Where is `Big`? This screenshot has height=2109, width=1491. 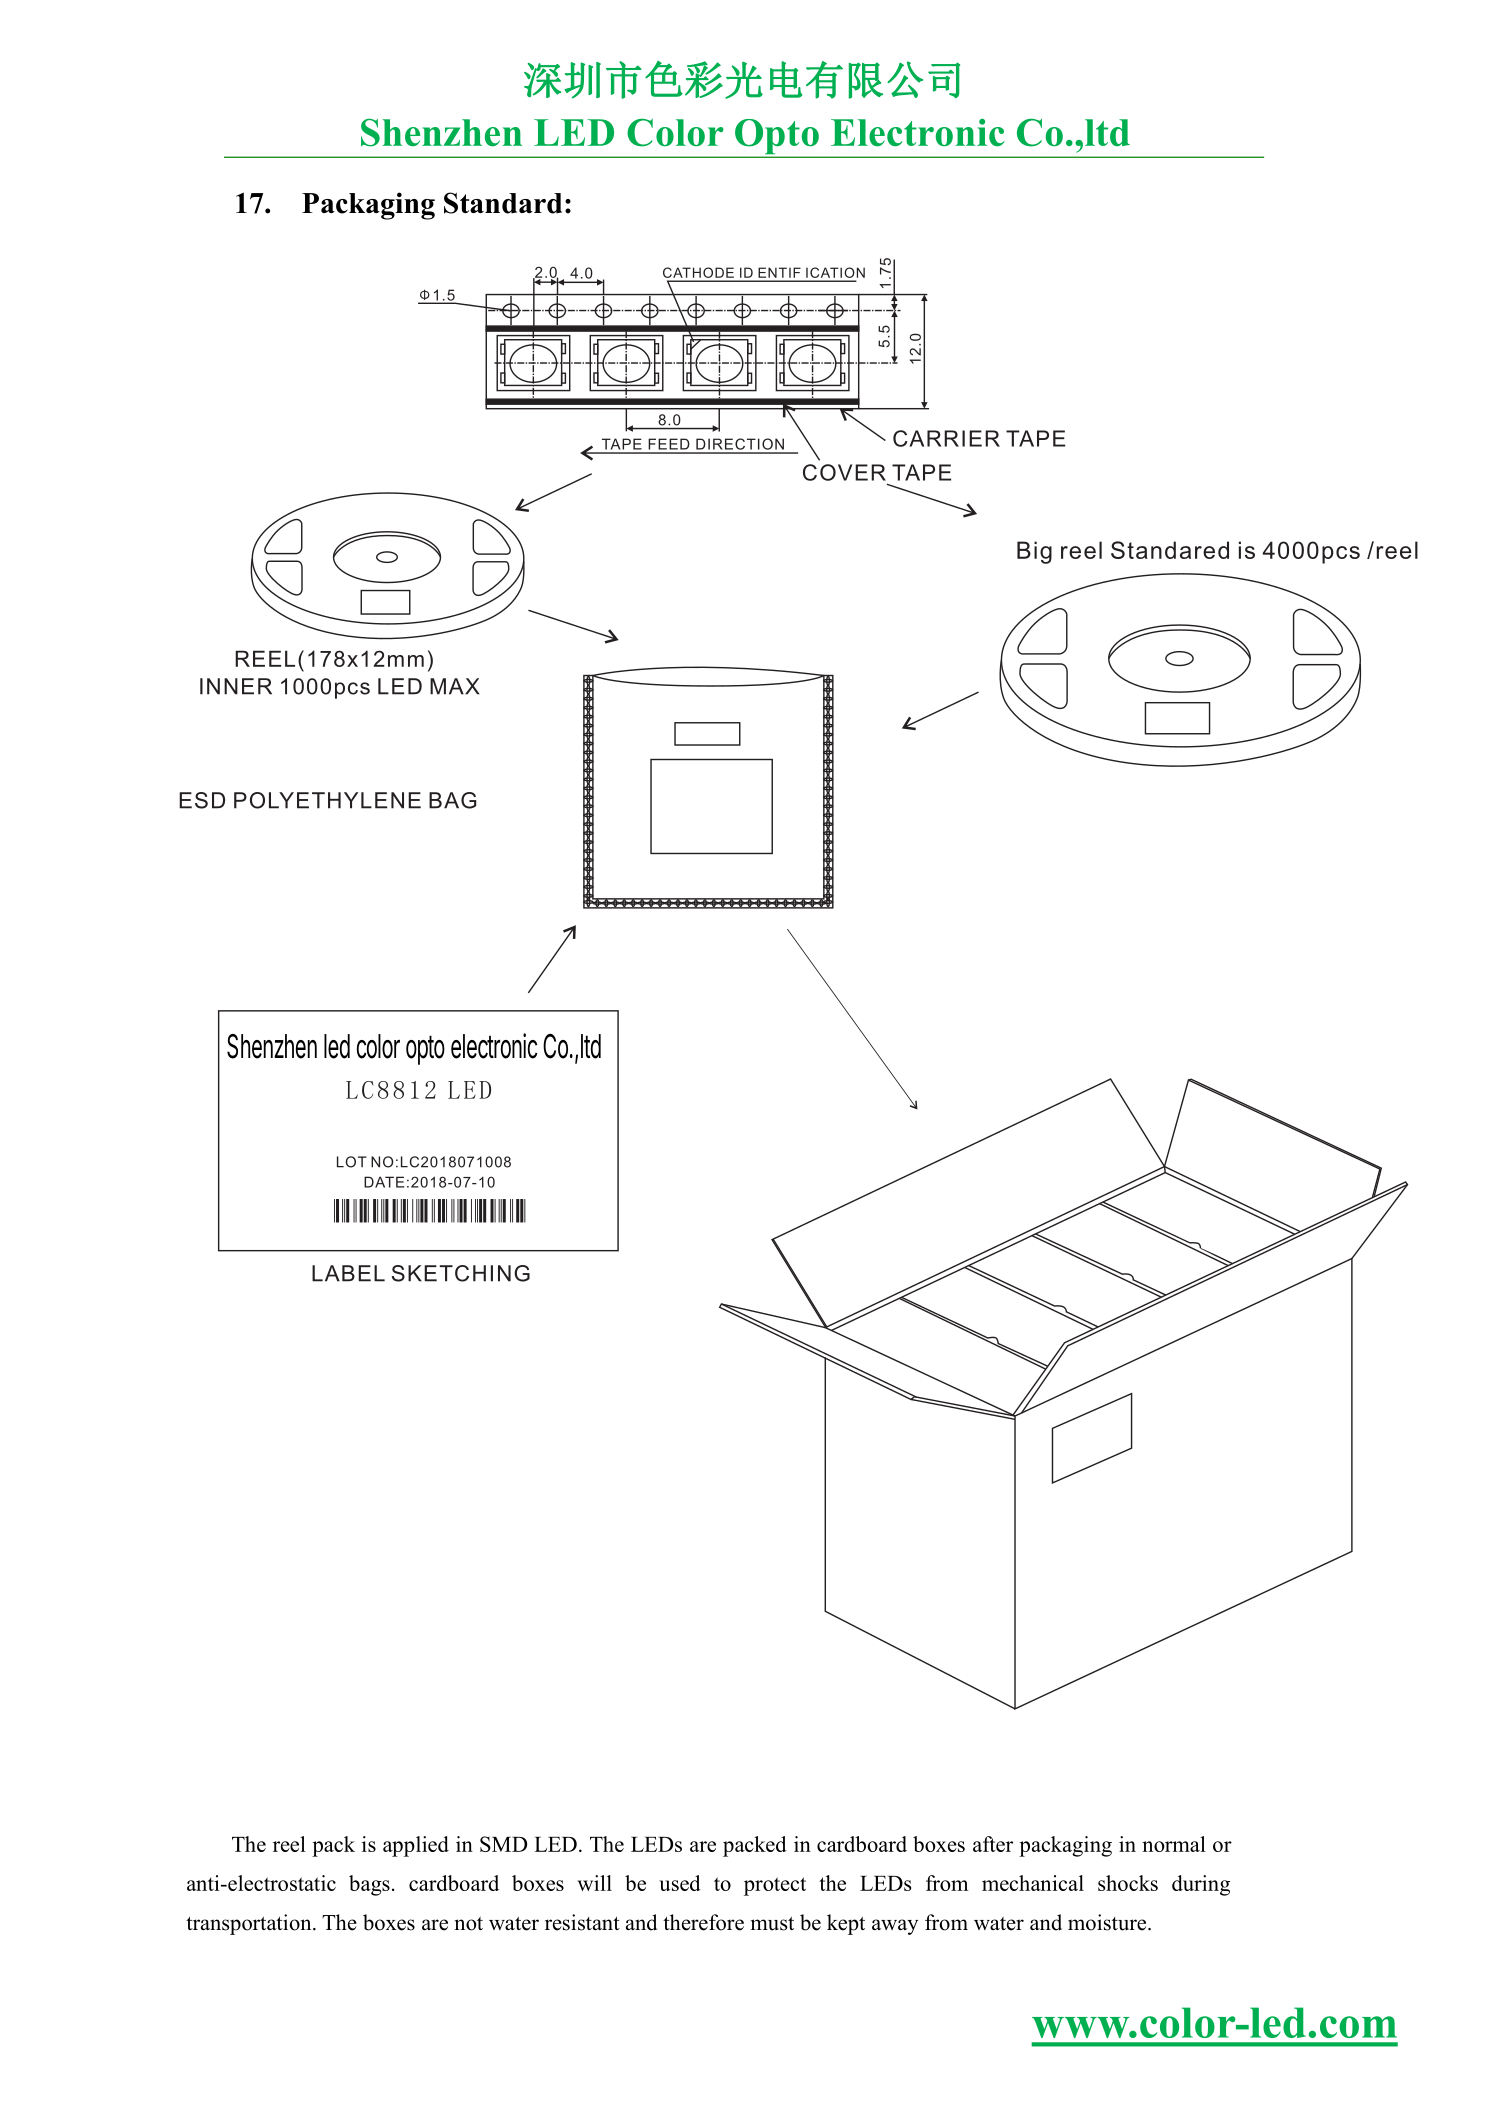
Big is located at coordinates (1034, 552).
